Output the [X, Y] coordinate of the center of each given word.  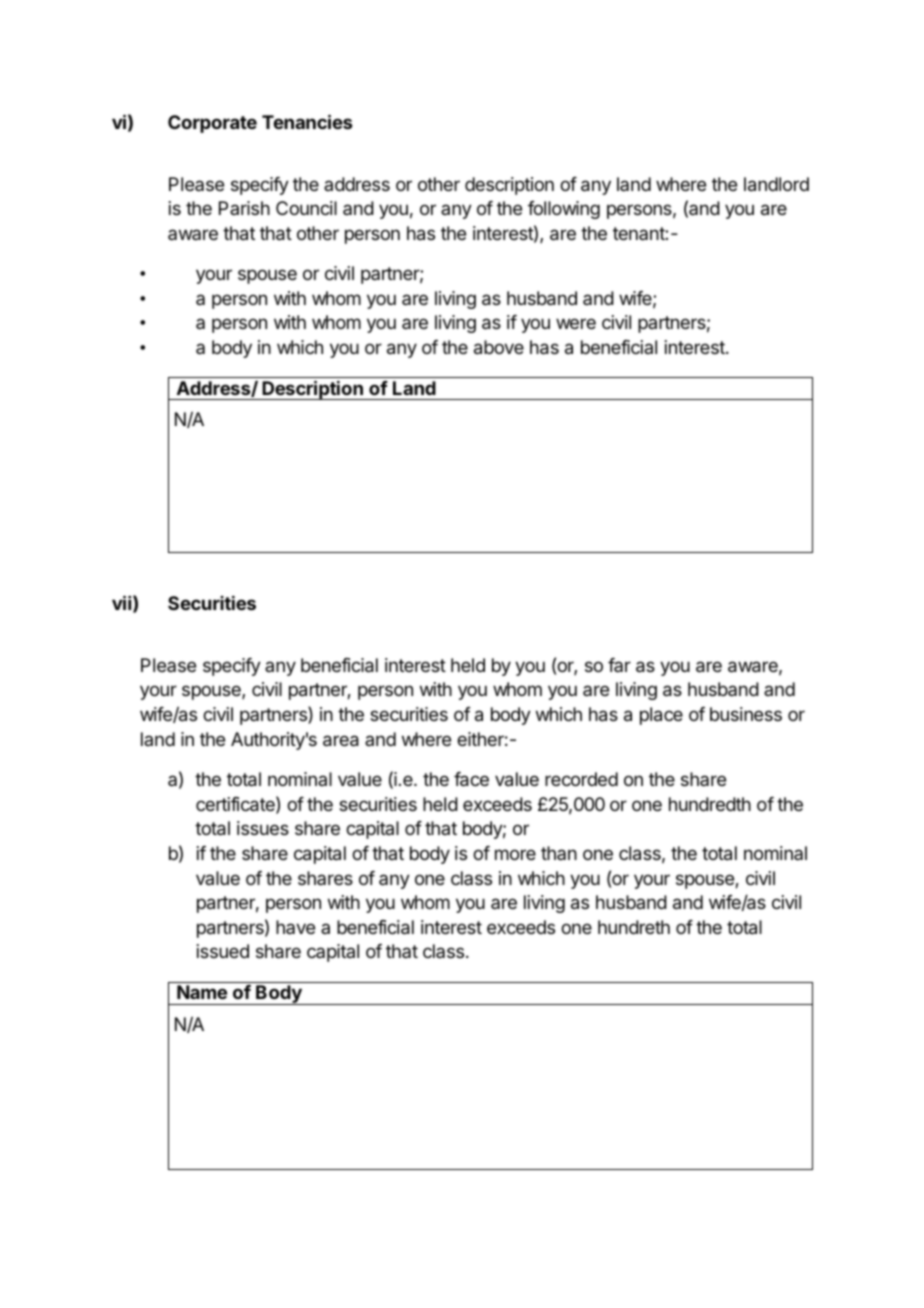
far [619, 665]
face [471, 779]
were [576, 323]
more [515, 854]
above [499, 347]
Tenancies [307, 121]
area [341, 741]
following [564, 210]
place [661, 716]
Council [306, 208]
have [295, 927]
